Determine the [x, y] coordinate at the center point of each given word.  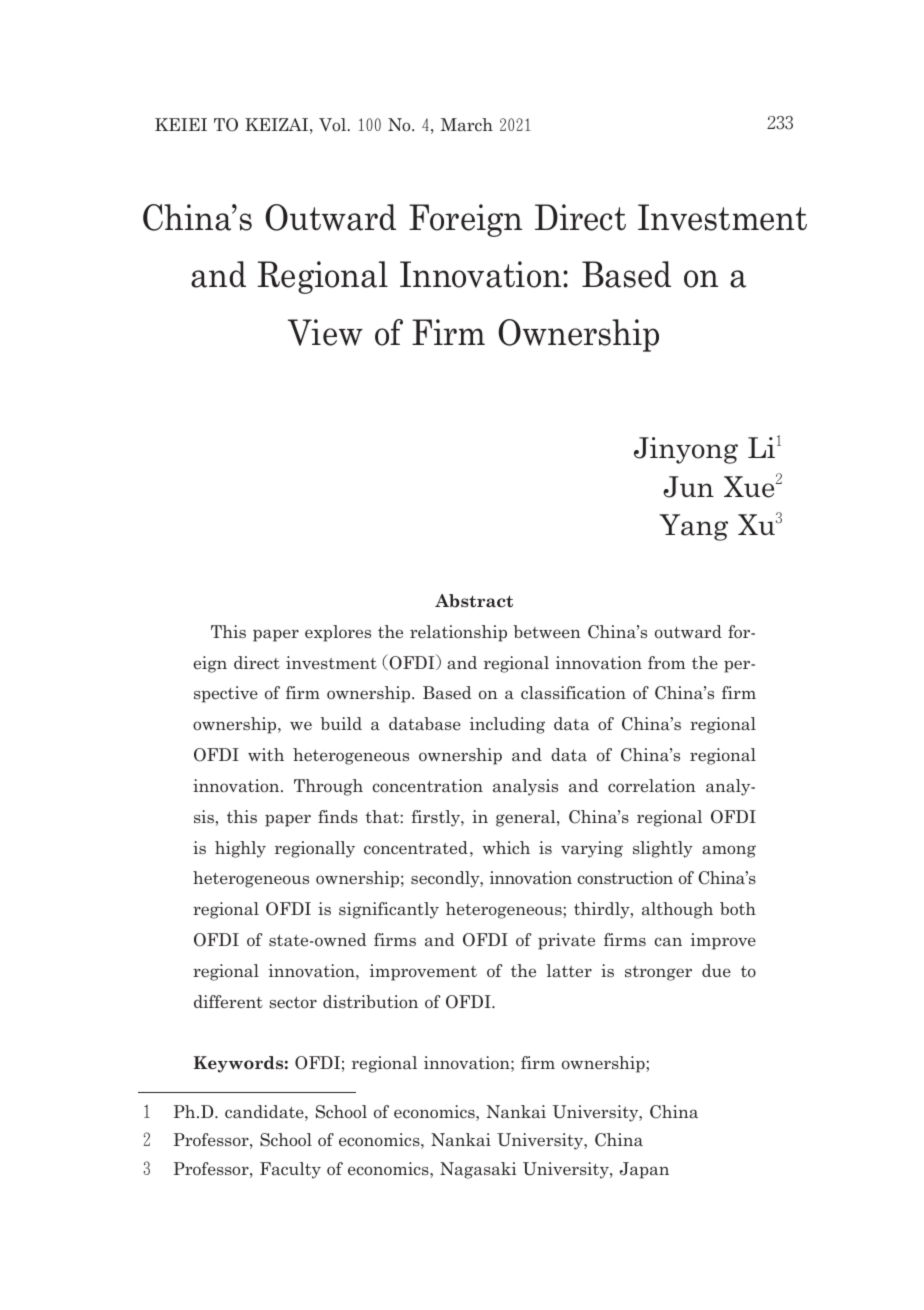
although [677, 910]
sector [293, 1003]
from [666, 662]
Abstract [474, 601]
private [566, 941]
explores [338, 633]
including [507, 725]
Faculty [290, 1170]
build [341, 723]
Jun [688, 487]
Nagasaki [478, 1170]
